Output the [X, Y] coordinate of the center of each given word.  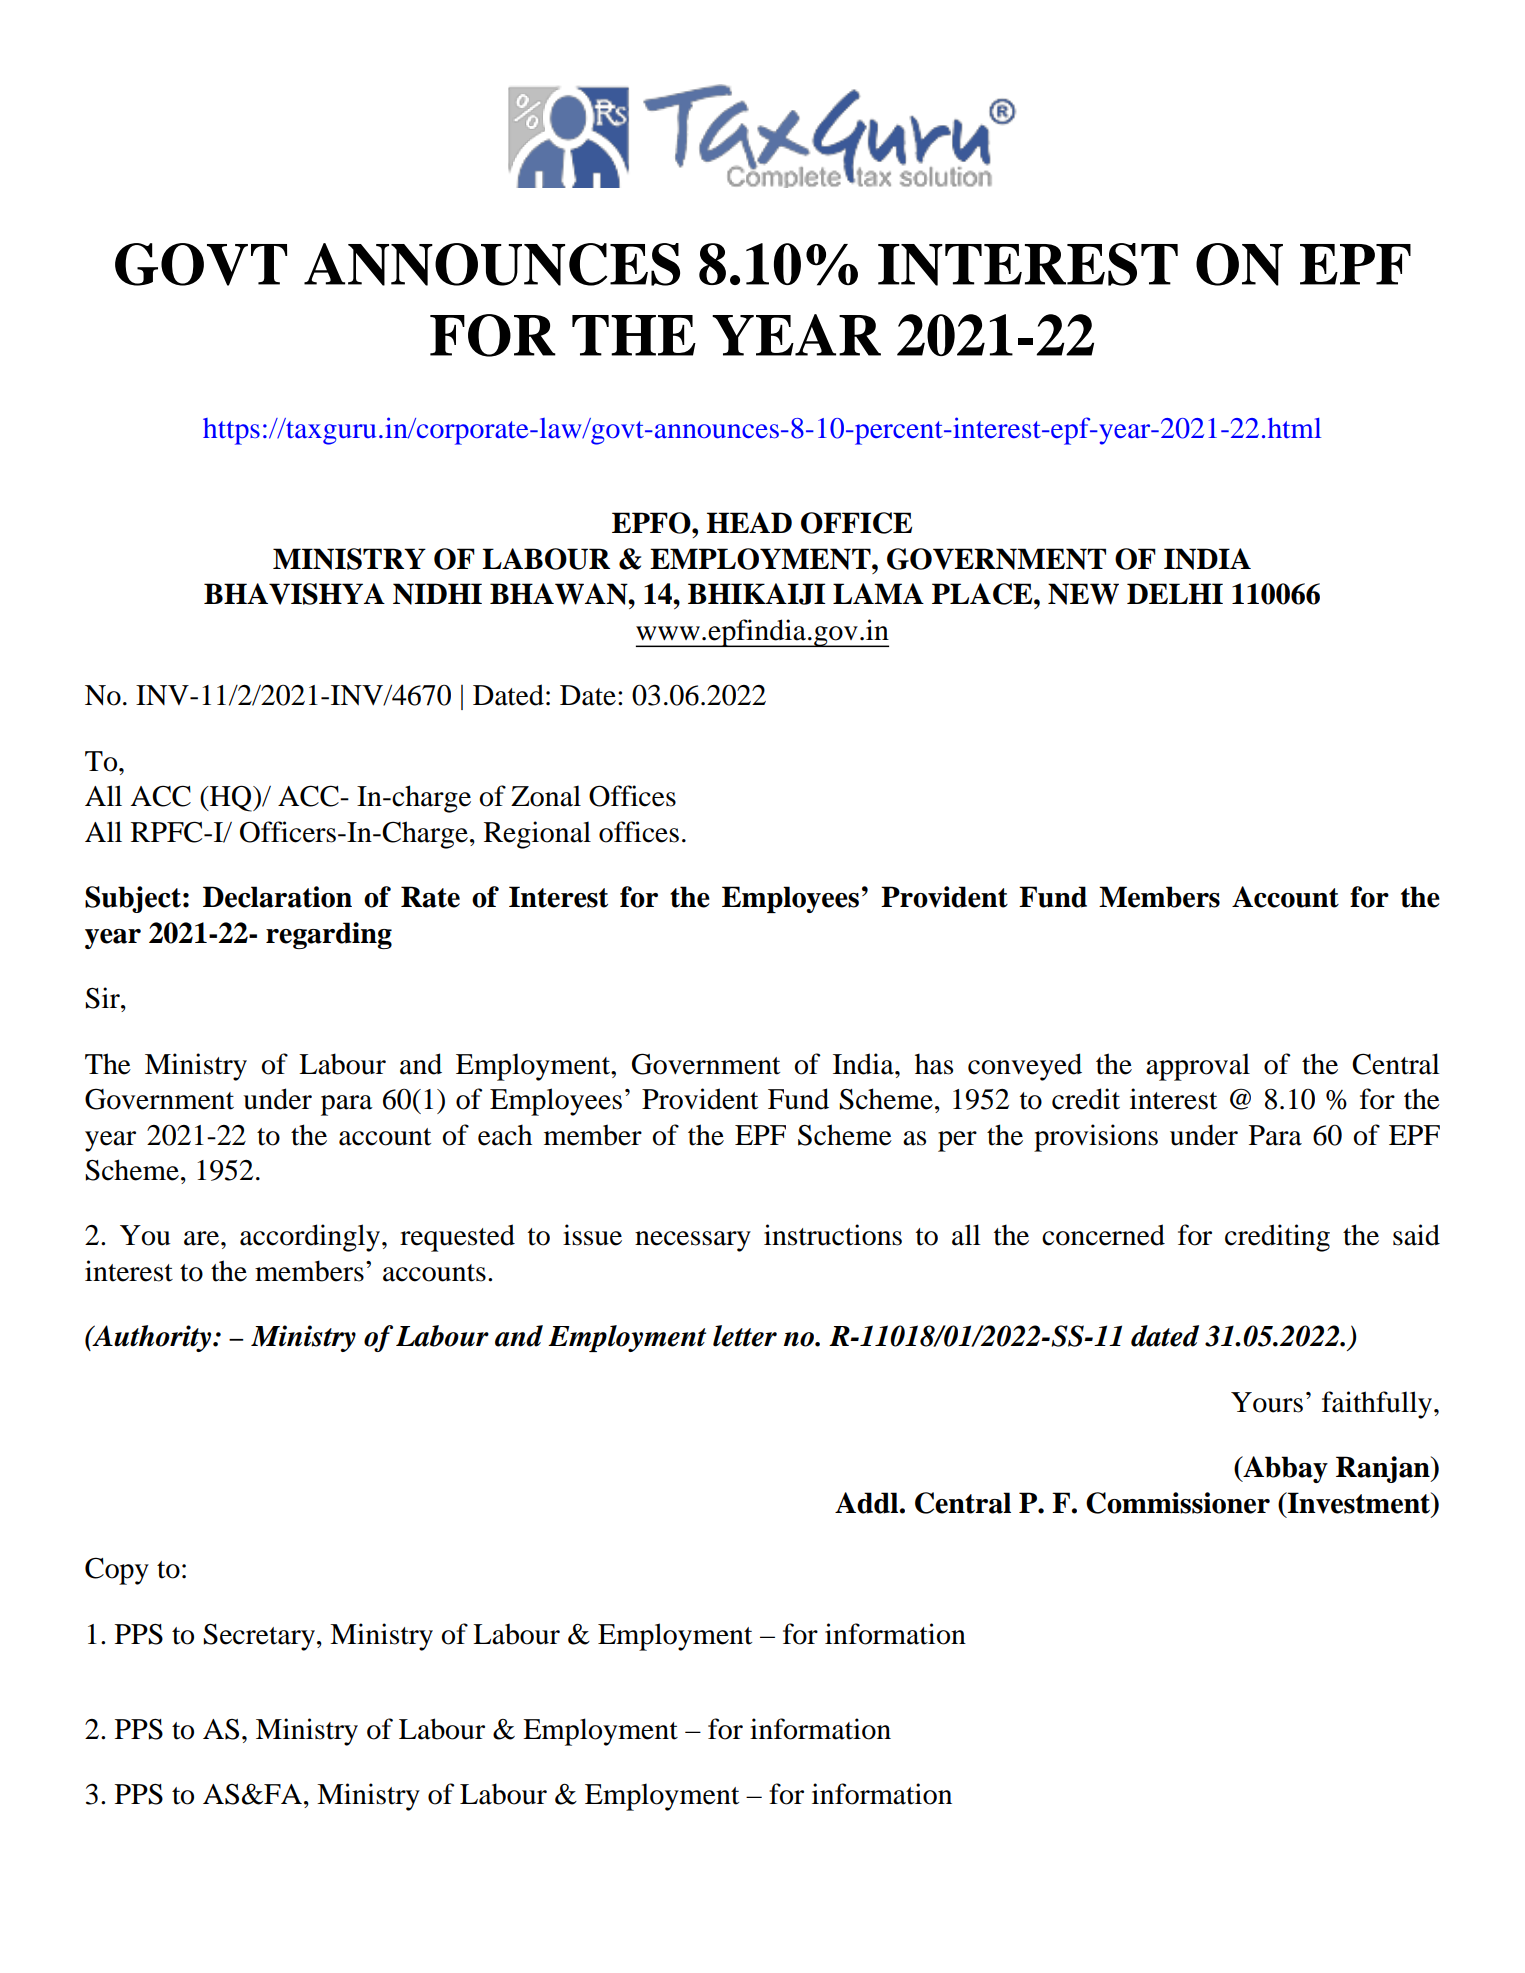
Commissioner [1178, 1503]
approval [1198, 1067]
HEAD [749, 522]
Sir [103, 998]
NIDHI [437, 594]
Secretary [259, 1637]
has [934, 1064]
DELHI [1175, 593]
